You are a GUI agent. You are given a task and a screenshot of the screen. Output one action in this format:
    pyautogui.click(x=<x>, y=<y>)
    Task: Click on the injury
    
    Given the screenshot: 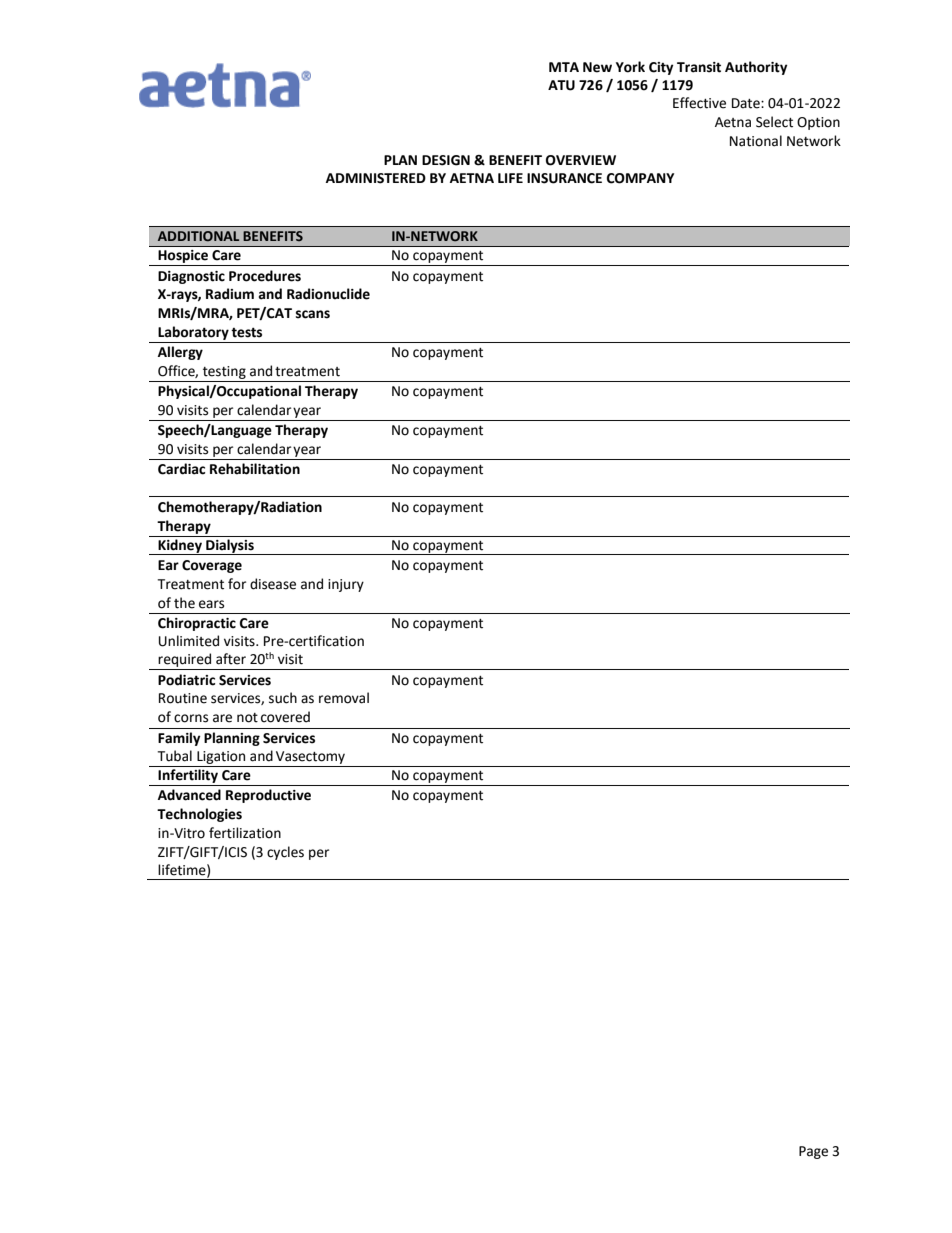 What is the action you would take?
    pyautogui.click(x=346, y=585)
